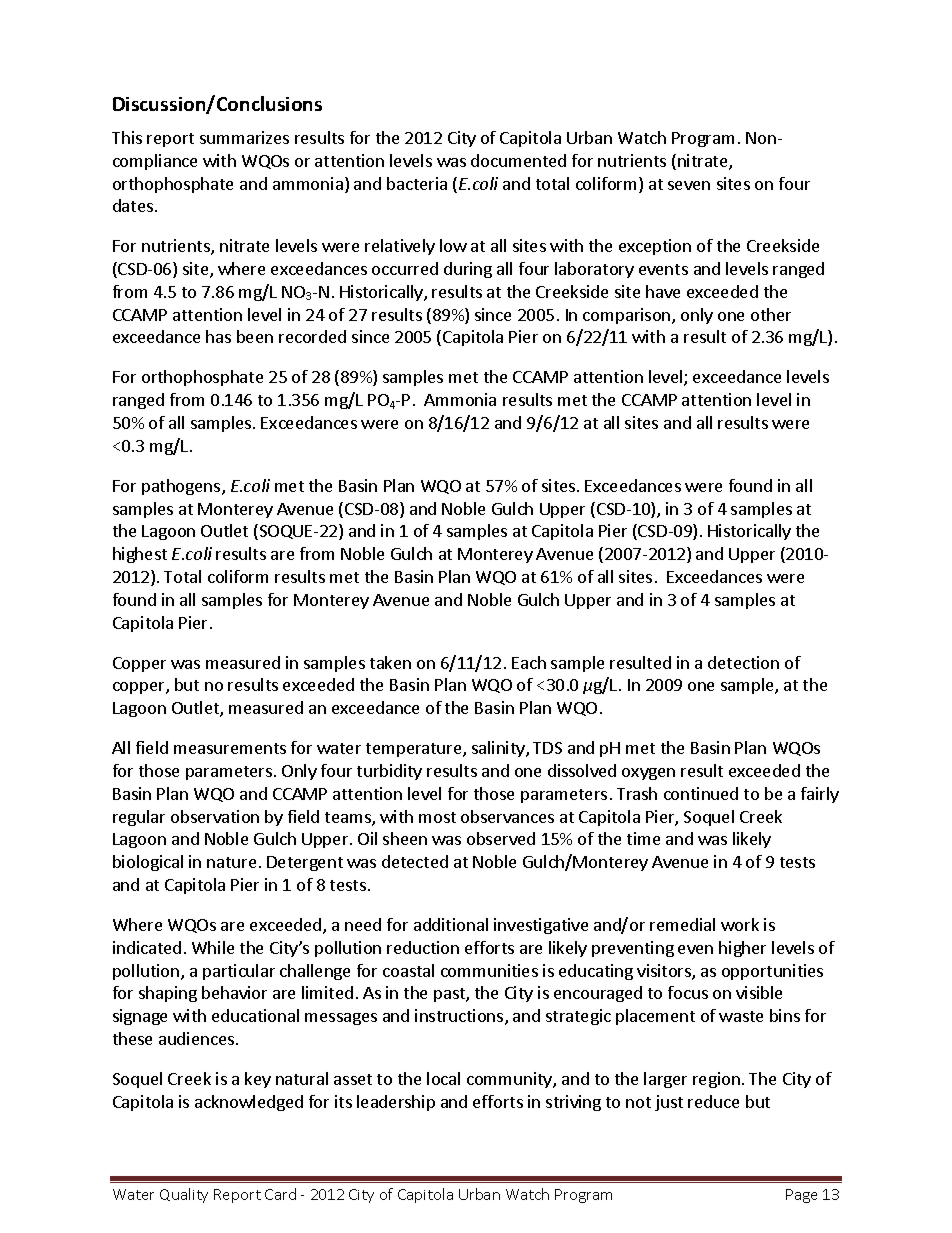 The height and width of the document is (1233, 952). I want to click on exception, so click(655, 247).
